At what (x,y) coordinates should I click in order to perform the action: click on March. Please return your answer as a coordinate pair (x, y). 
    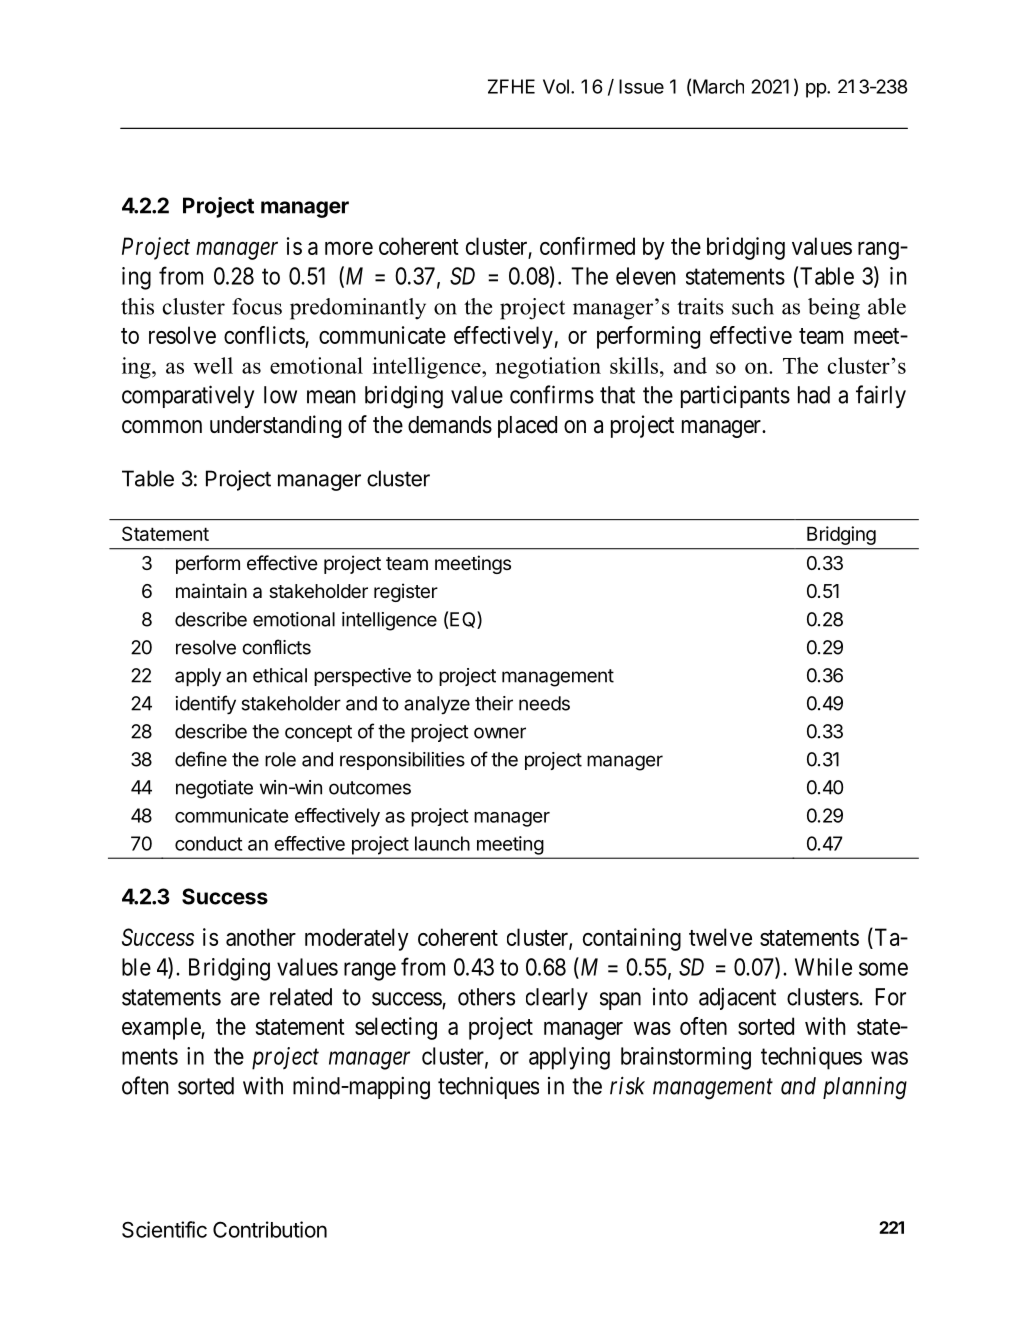
    Looking at the image, I should click on (718, 86).
